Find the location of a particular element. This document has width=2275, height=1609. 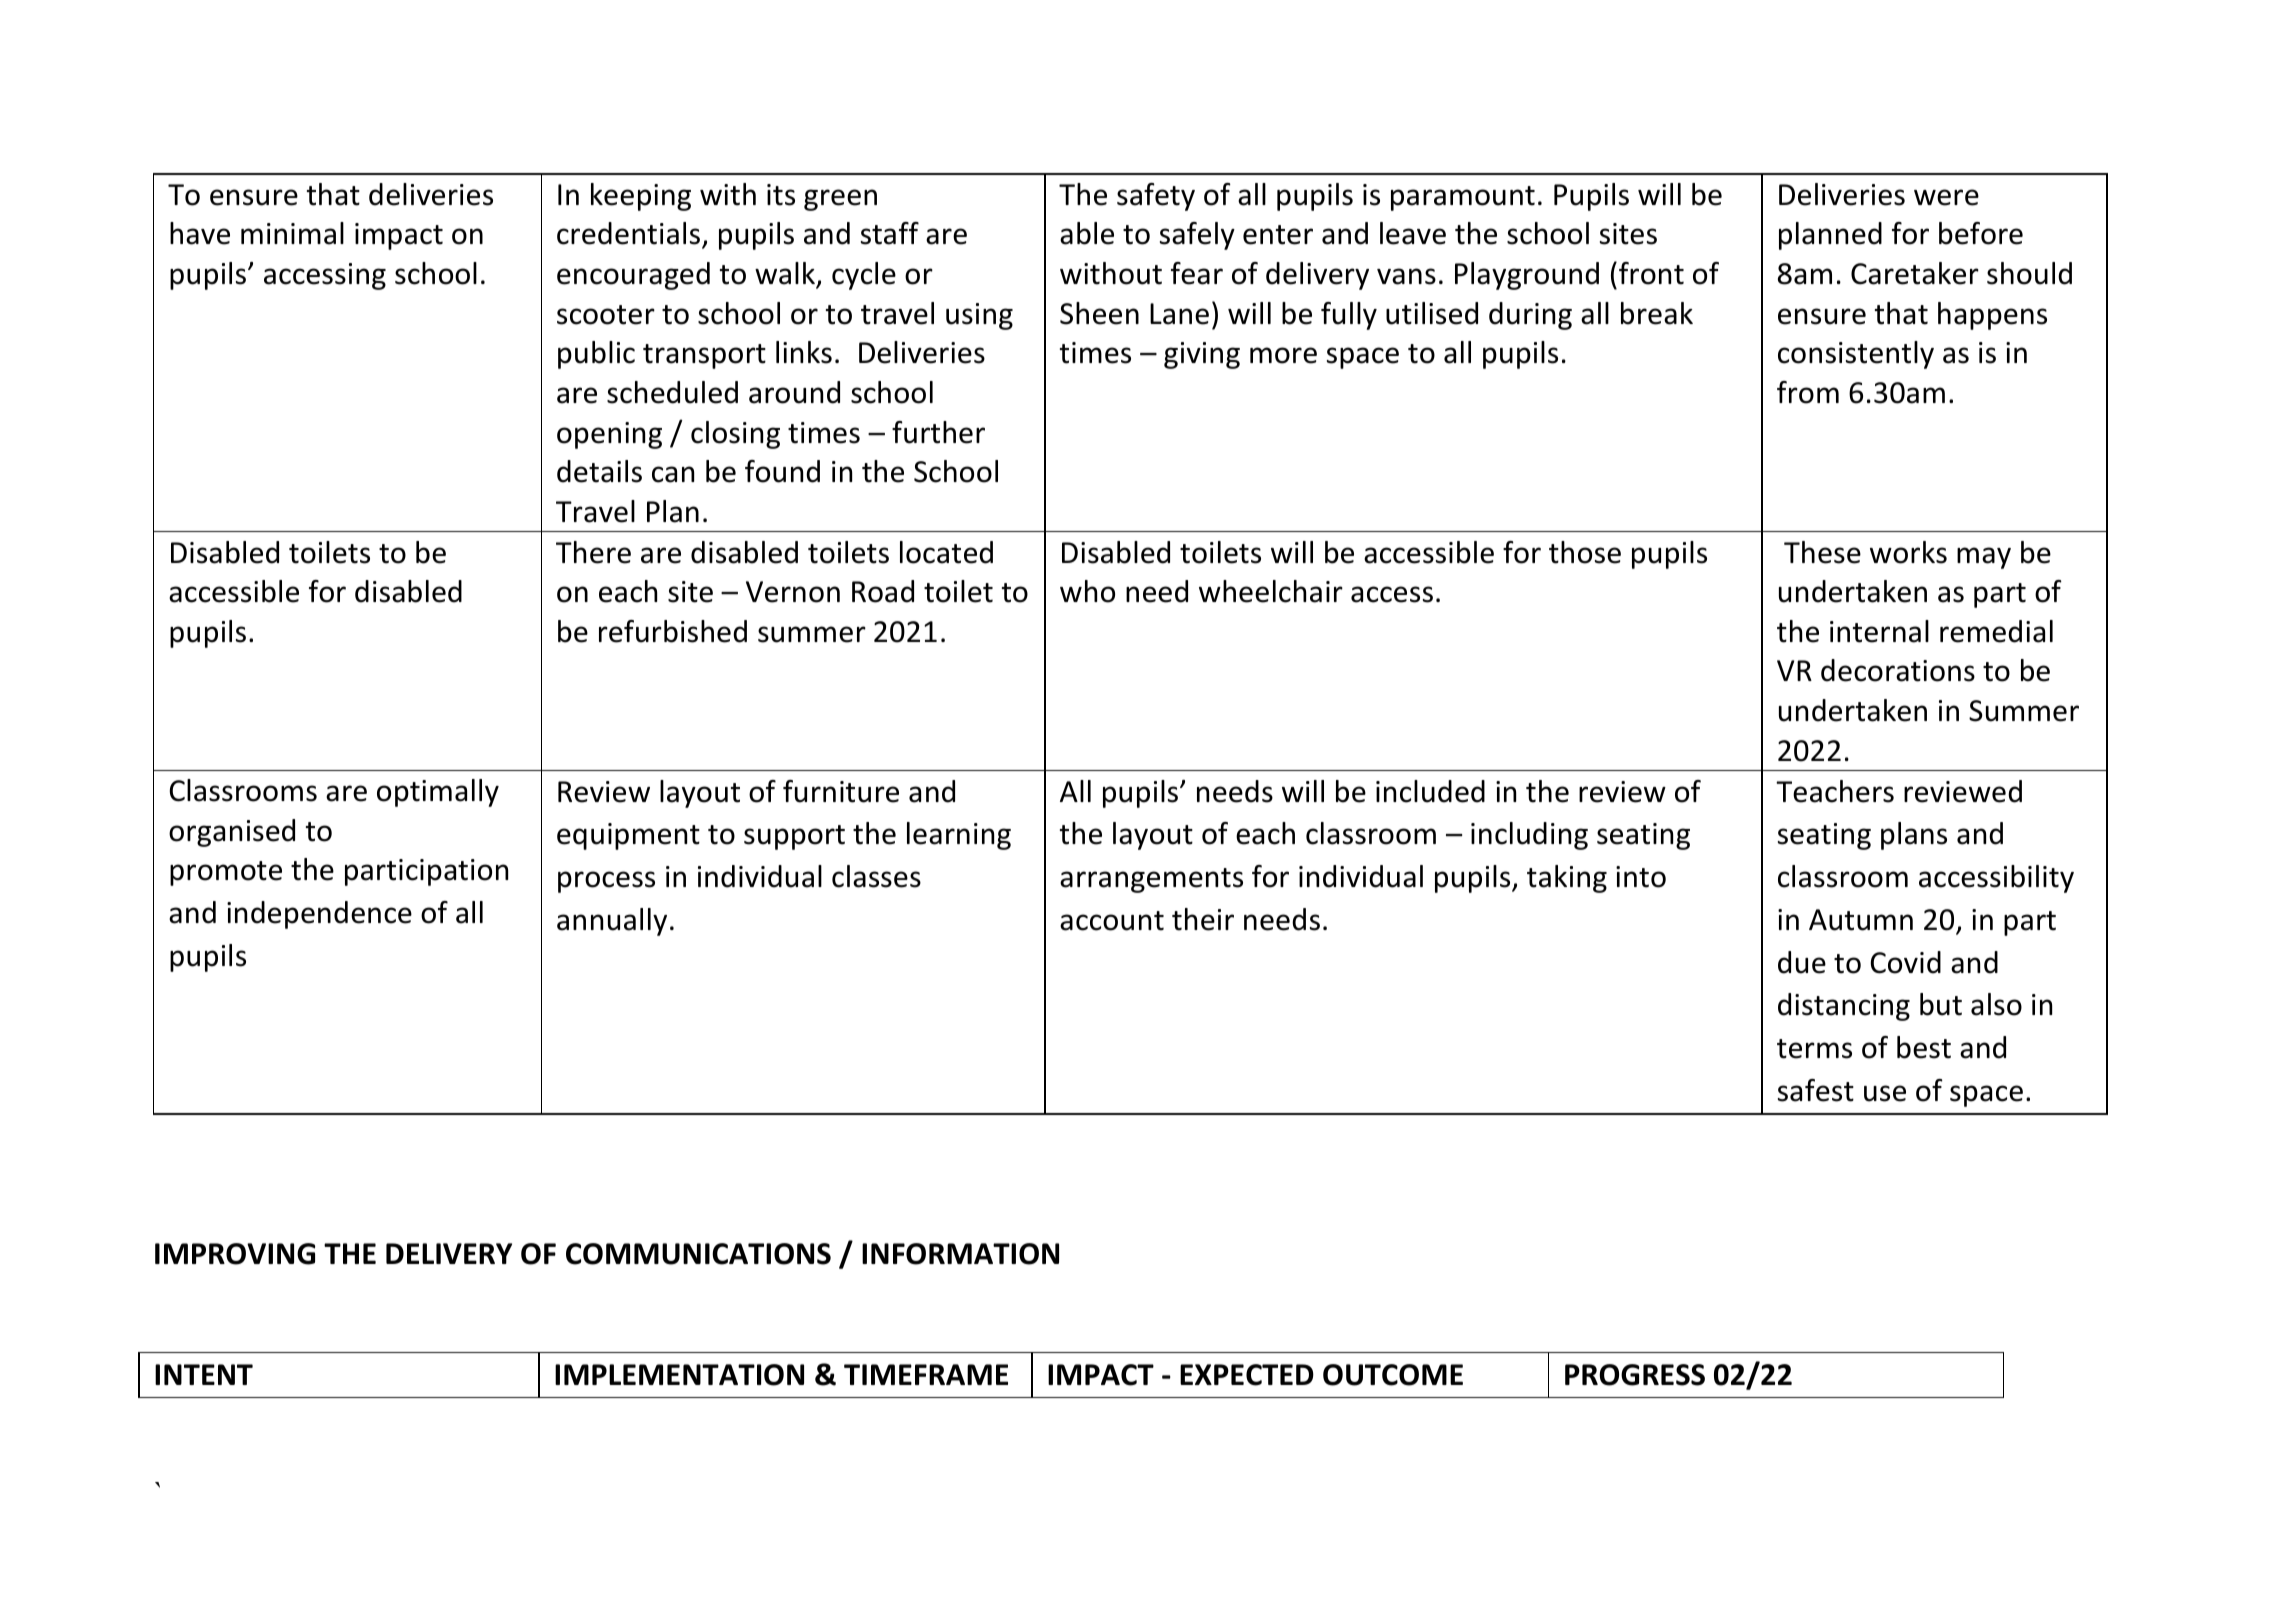

minimal is located at coordinates (292, 233).
